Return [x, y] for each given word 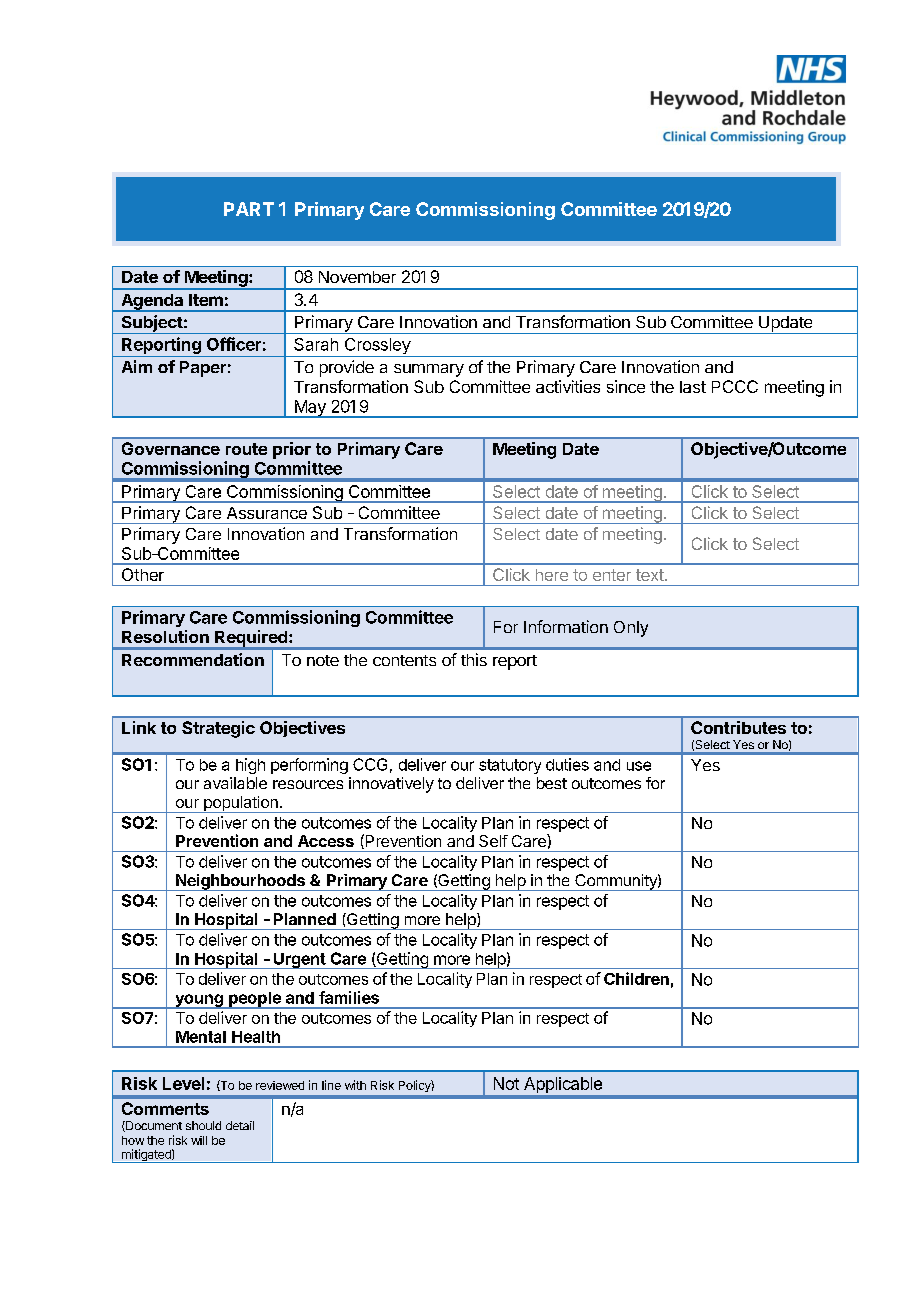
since [626, 386]
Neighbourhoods [240, 882]
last [693, 387]
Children [636, 978]
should [203, 1125]
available [235, 783]
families [349, 997]
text [650, 575]
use [639, 766]
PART [249, 209]
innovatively [391, 785]
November [357, 277]
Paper [203, 369]
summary [429, 370]
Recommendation [193, 659]
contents [404, 660]
